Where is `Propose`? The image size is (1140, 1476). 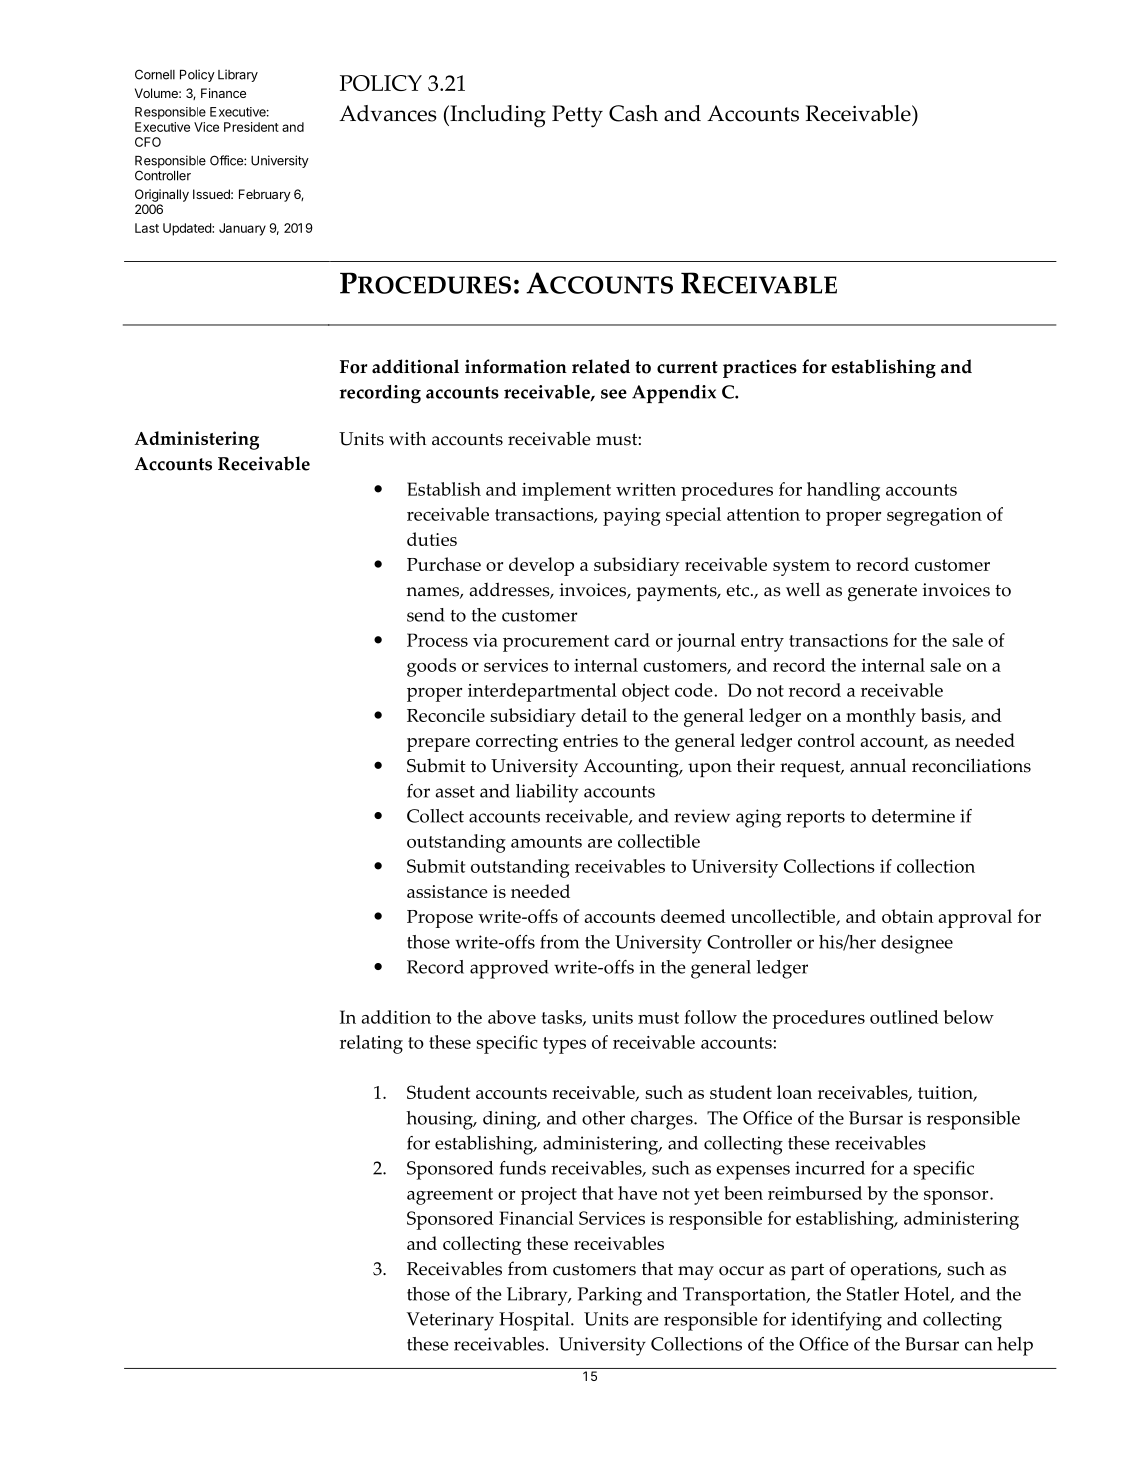
Propose is located at coordinates (440, 919).
